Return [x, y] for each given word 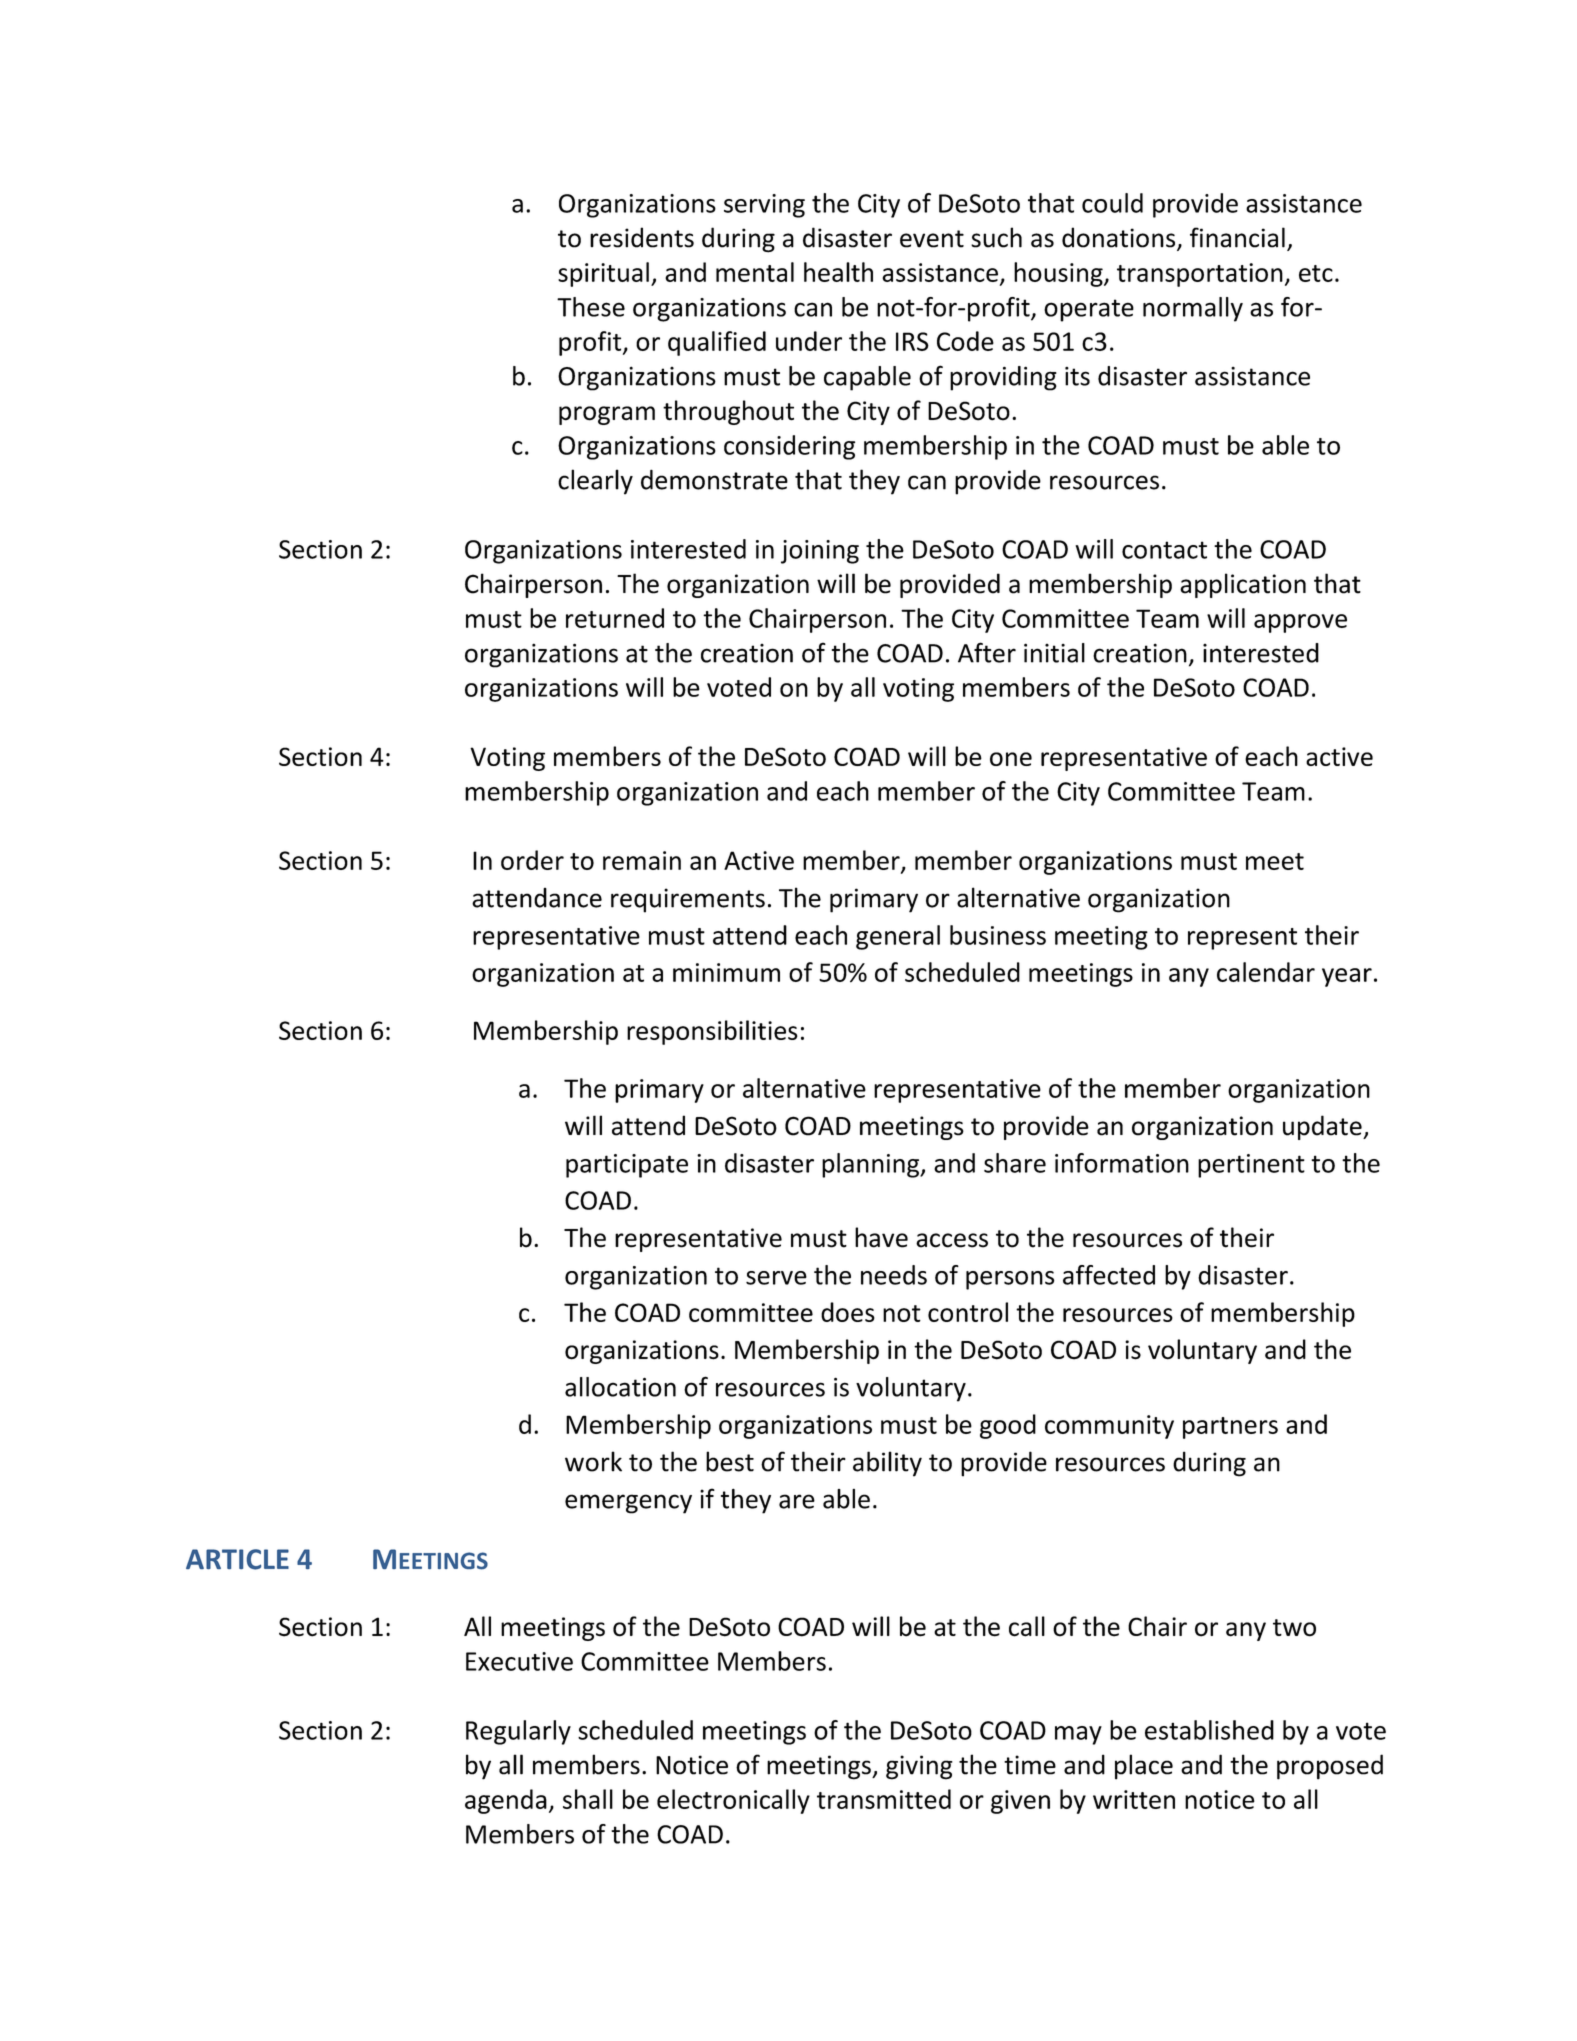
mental [755, 272]
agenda [506, 1801]
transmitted [884, 1799]
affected [1109, 1275]
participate [627, 1166]
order [532, 860]
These [591, 307]
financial [1237, 237]
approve [1300, 623]
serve [776, 1278]
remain [642, 860]
